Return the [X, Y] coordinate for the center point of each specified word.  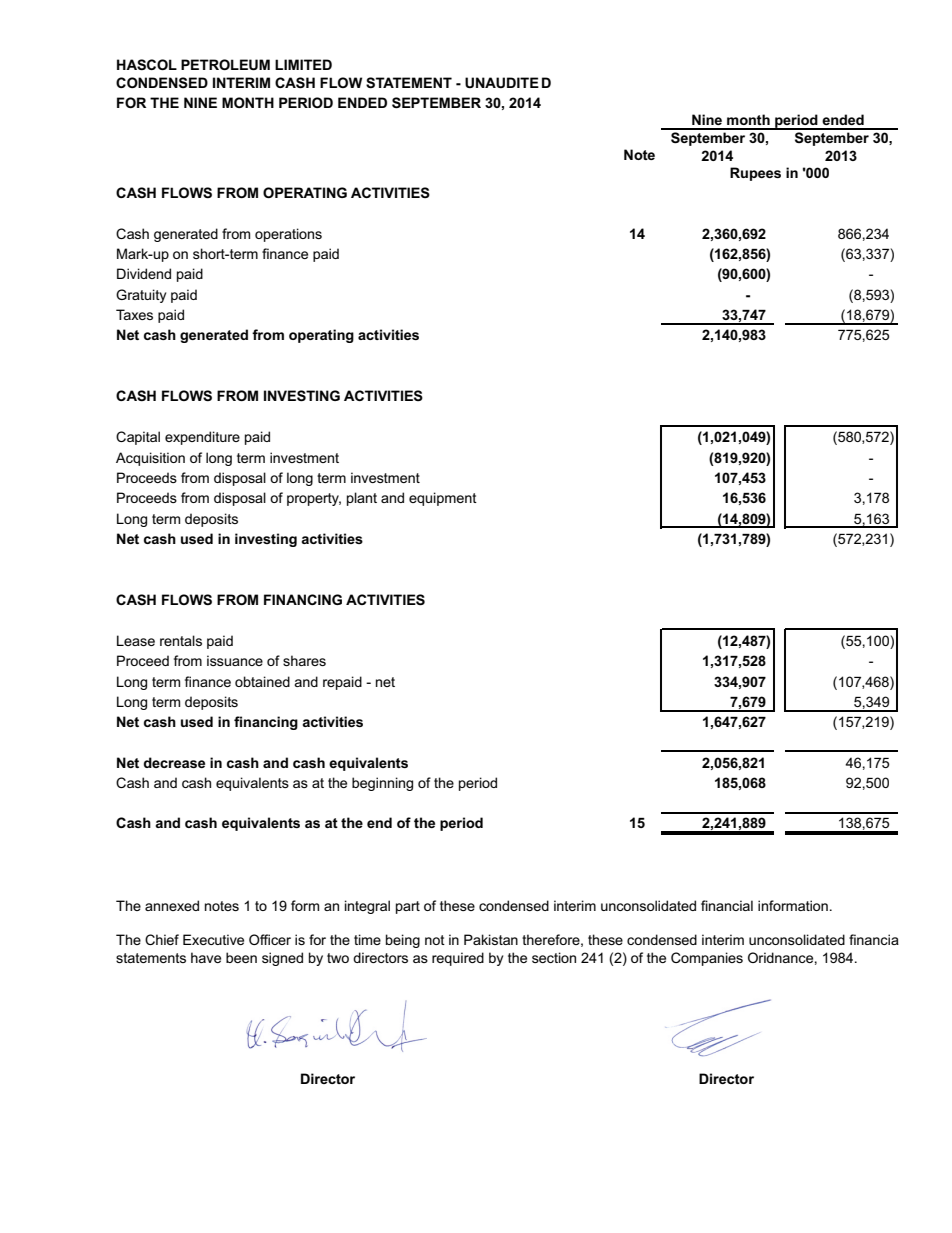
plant [362, 499]
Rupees [755, 174]
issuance [235, 660]
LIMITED [303, 64]
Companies [707, 959]
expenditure [202, 438]
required [458, 959]
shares [304, 660]
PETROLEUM [225, 64]
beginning [382, 784]
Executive [213, 939]
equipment [443, 499]
